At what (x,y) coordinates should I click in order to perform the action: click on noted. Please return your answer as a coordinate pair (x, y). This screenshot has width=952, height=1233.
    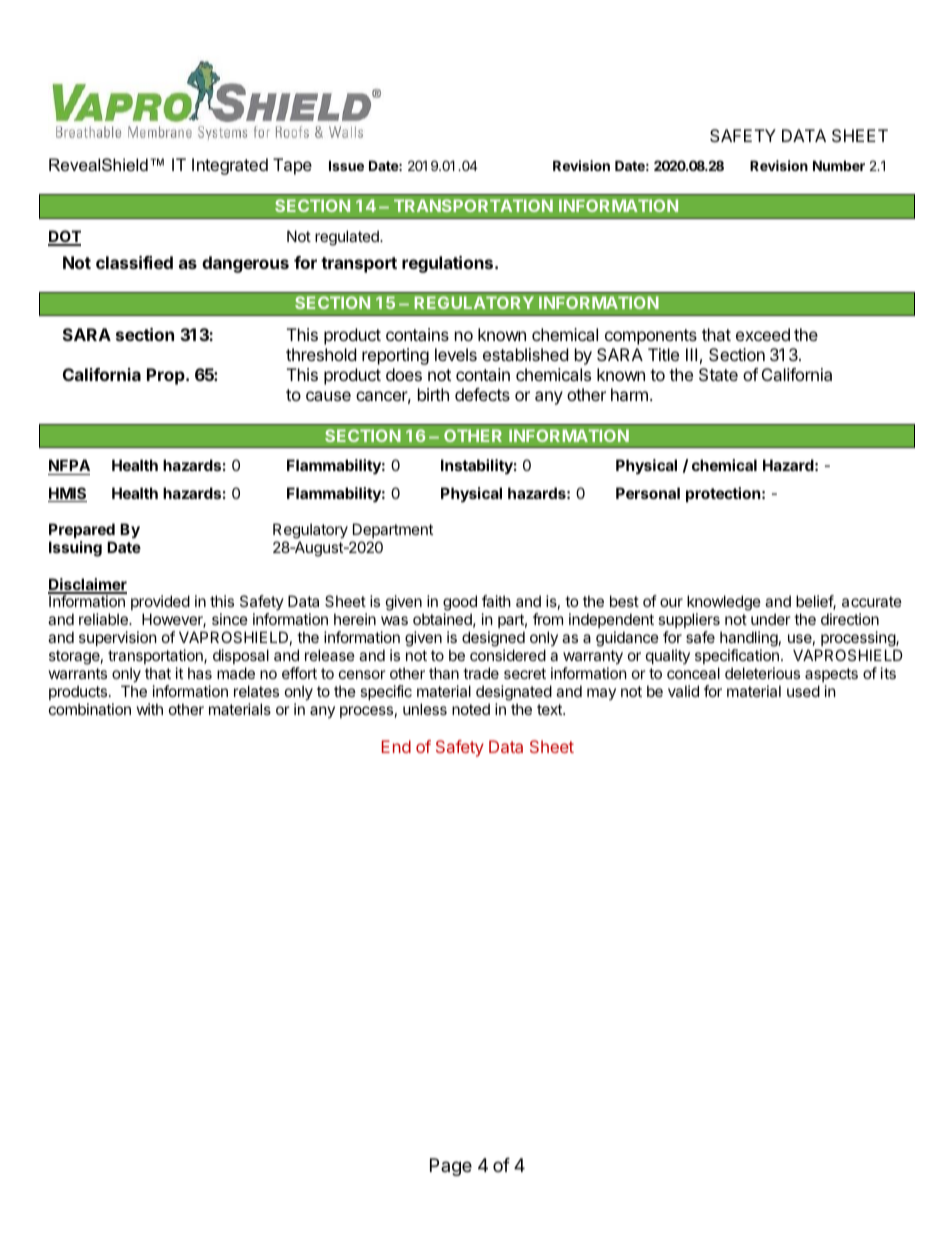
    Looking at the image, I should click on (471, 709).
